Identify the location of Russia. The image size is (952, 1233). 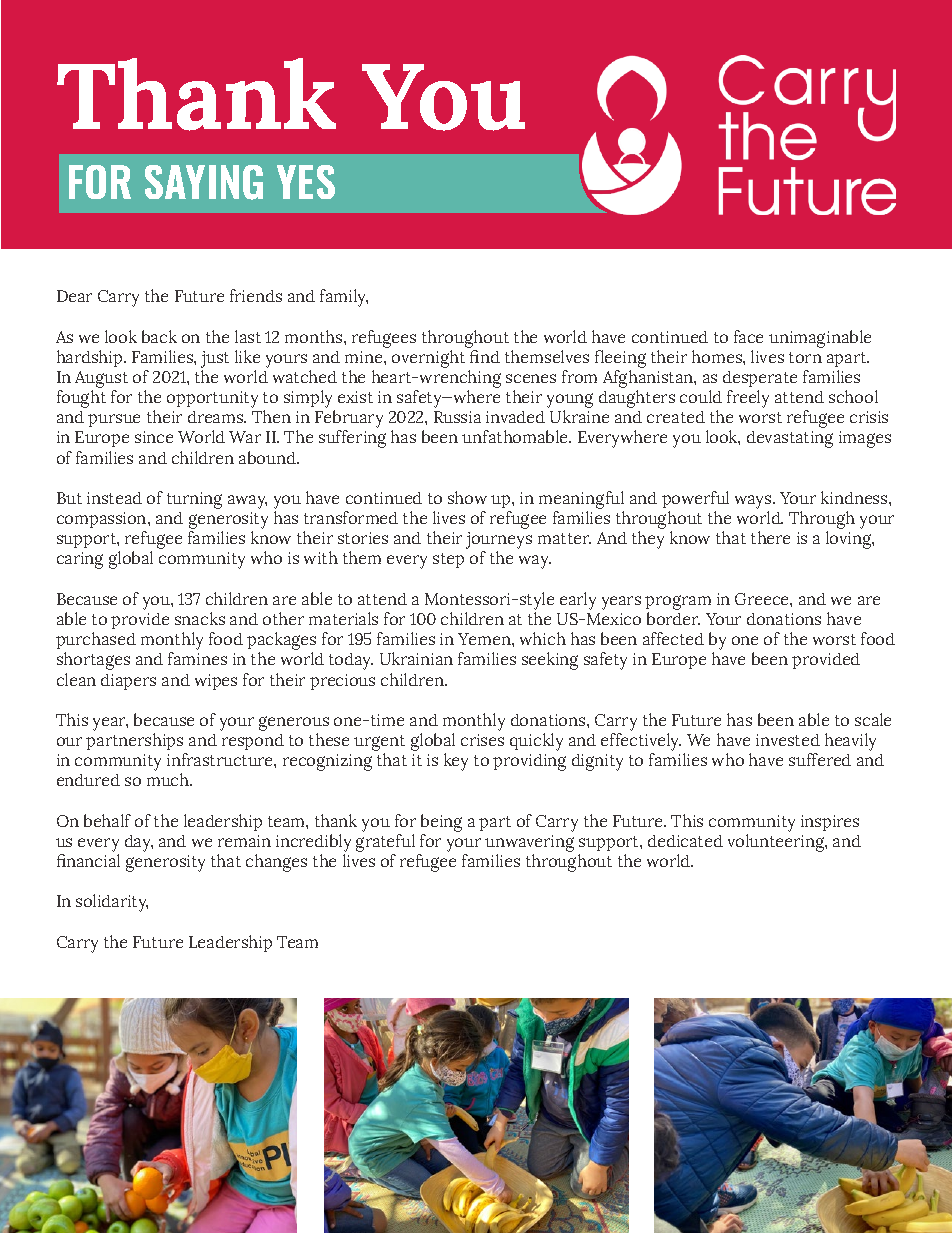
(457, 417).
